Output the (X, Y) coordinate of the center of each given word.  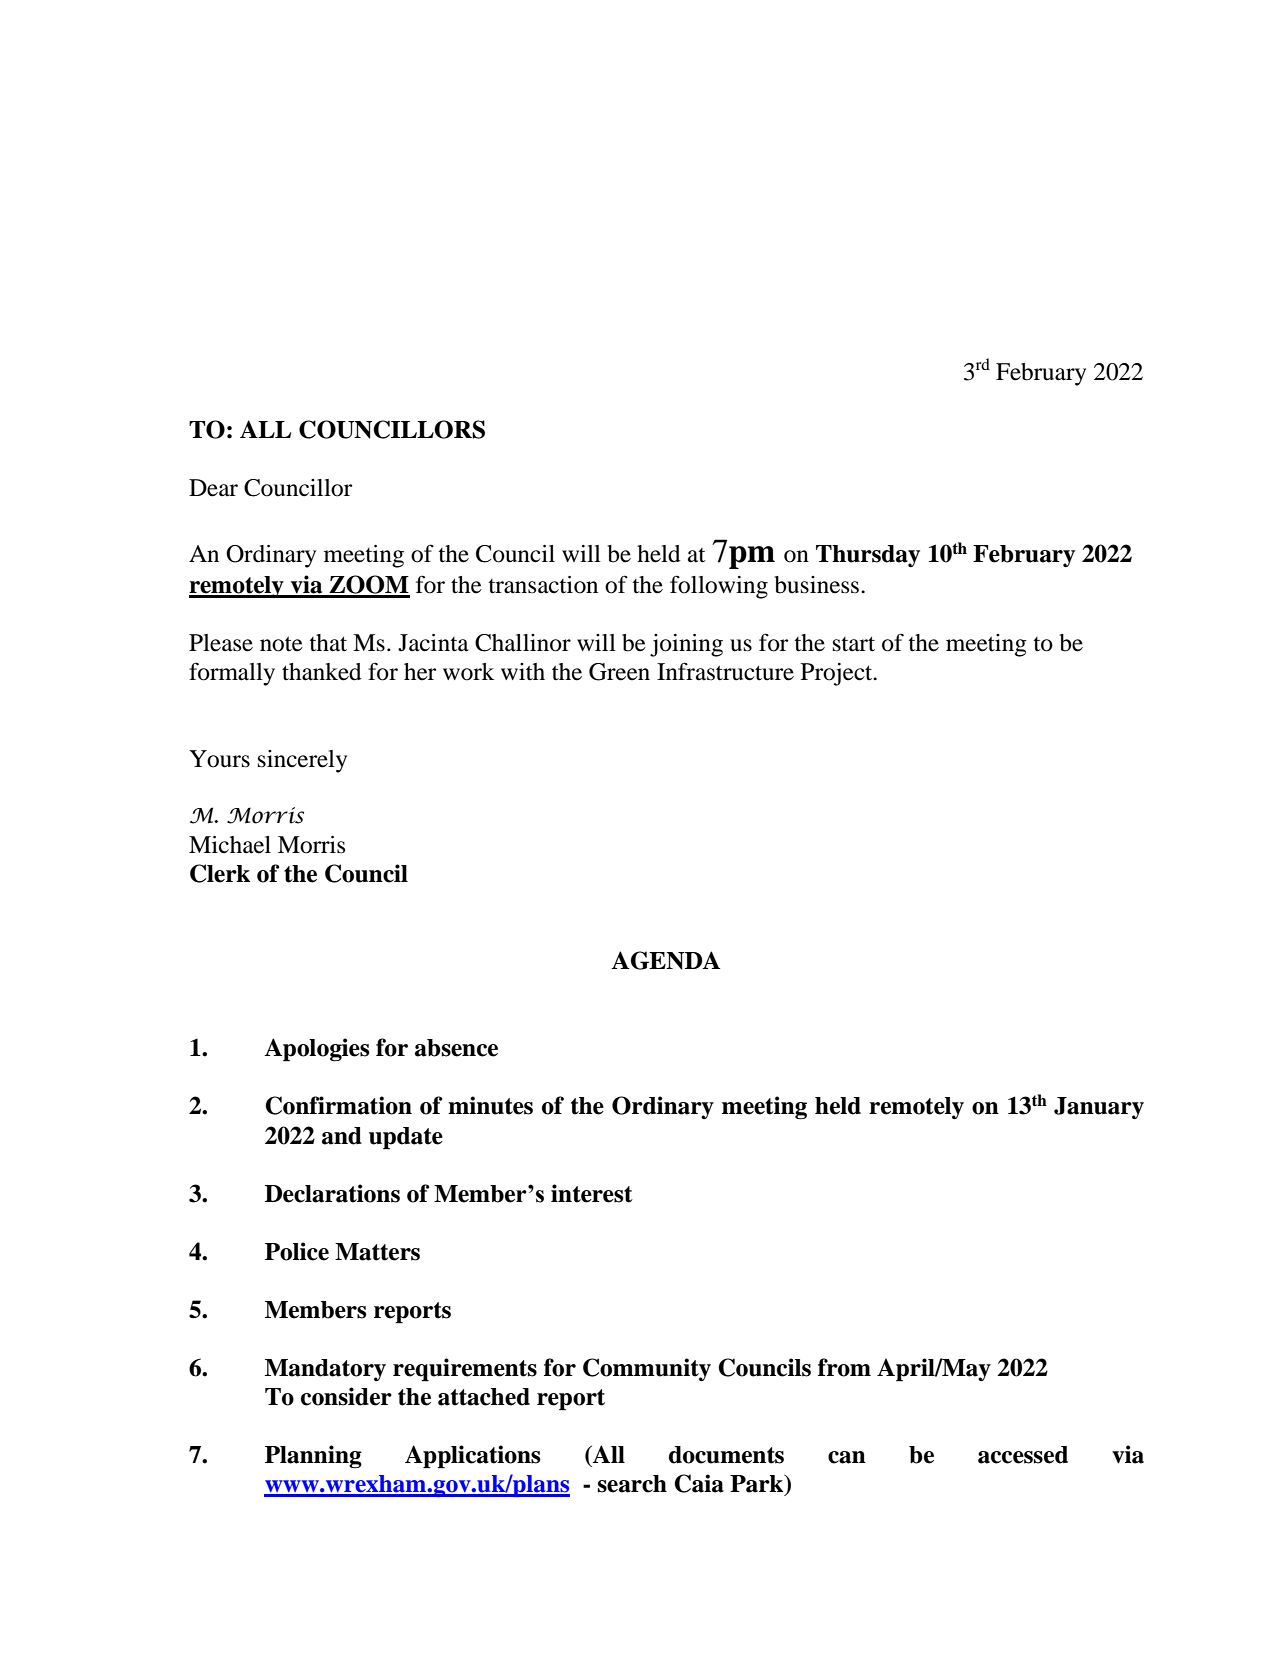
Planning (313, 1457)
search (632, 1484)
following (719, 587)
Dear (213, 488)
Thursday (868, 556)
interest (592, 1193)
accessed (1023, 1455)
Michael (230, 845)
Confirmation (338, 1105)
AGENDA (665, 960)
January (1099, 1108)
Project (838, 674)
